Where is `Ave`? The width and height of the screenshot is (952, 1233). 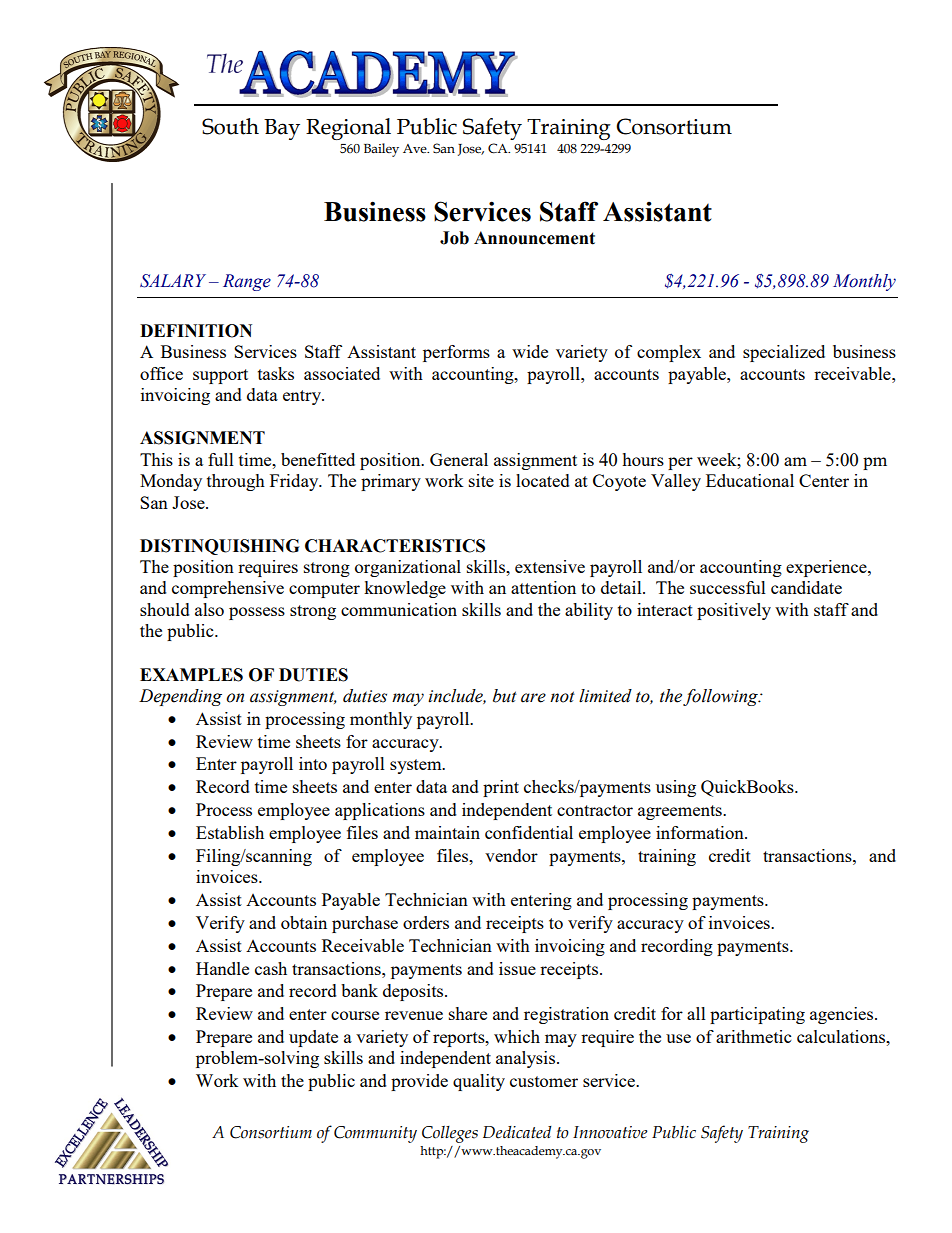
Ave is located at coordinates (416, 149).
